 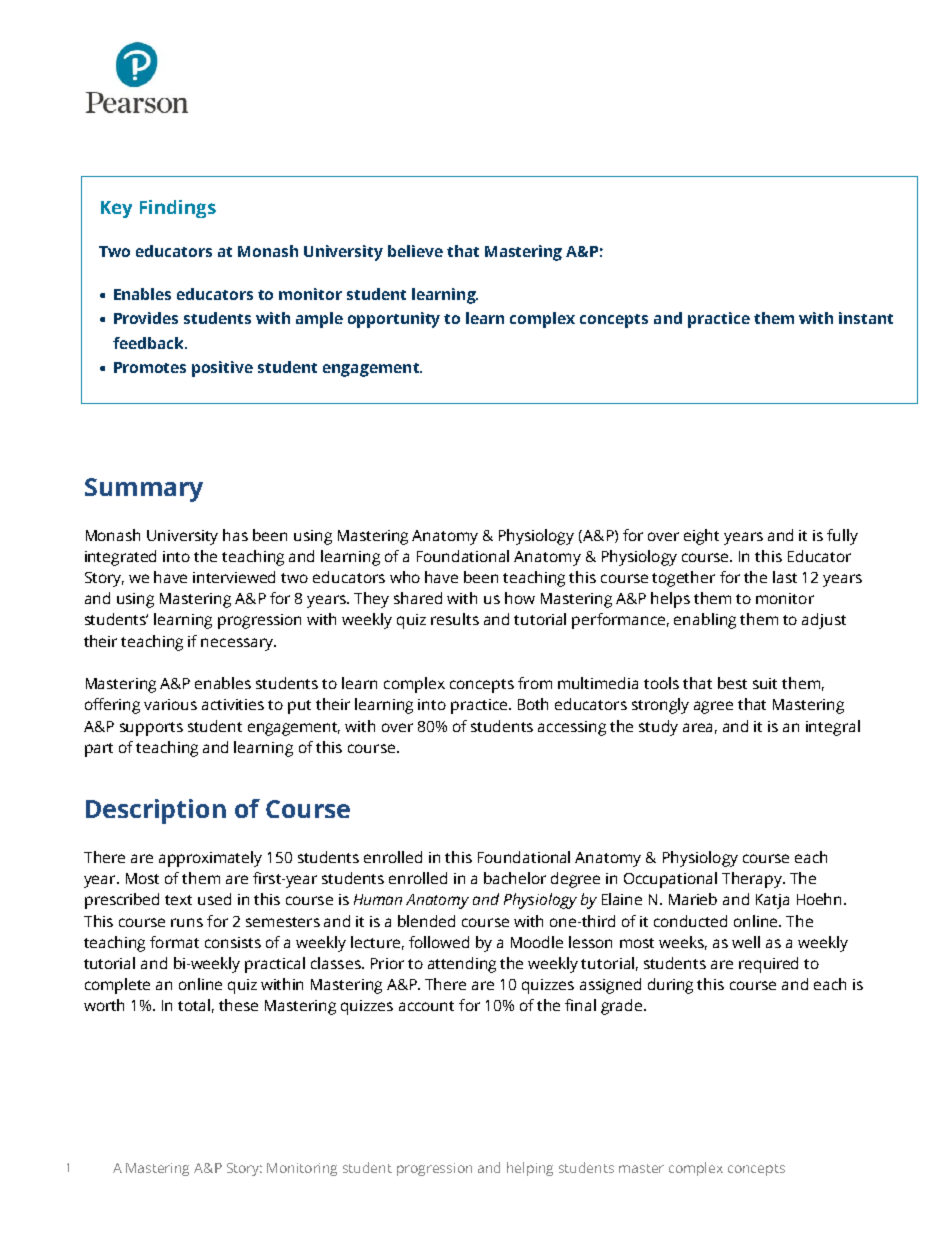 I want to click on runs, so click(x=187, y=922).
